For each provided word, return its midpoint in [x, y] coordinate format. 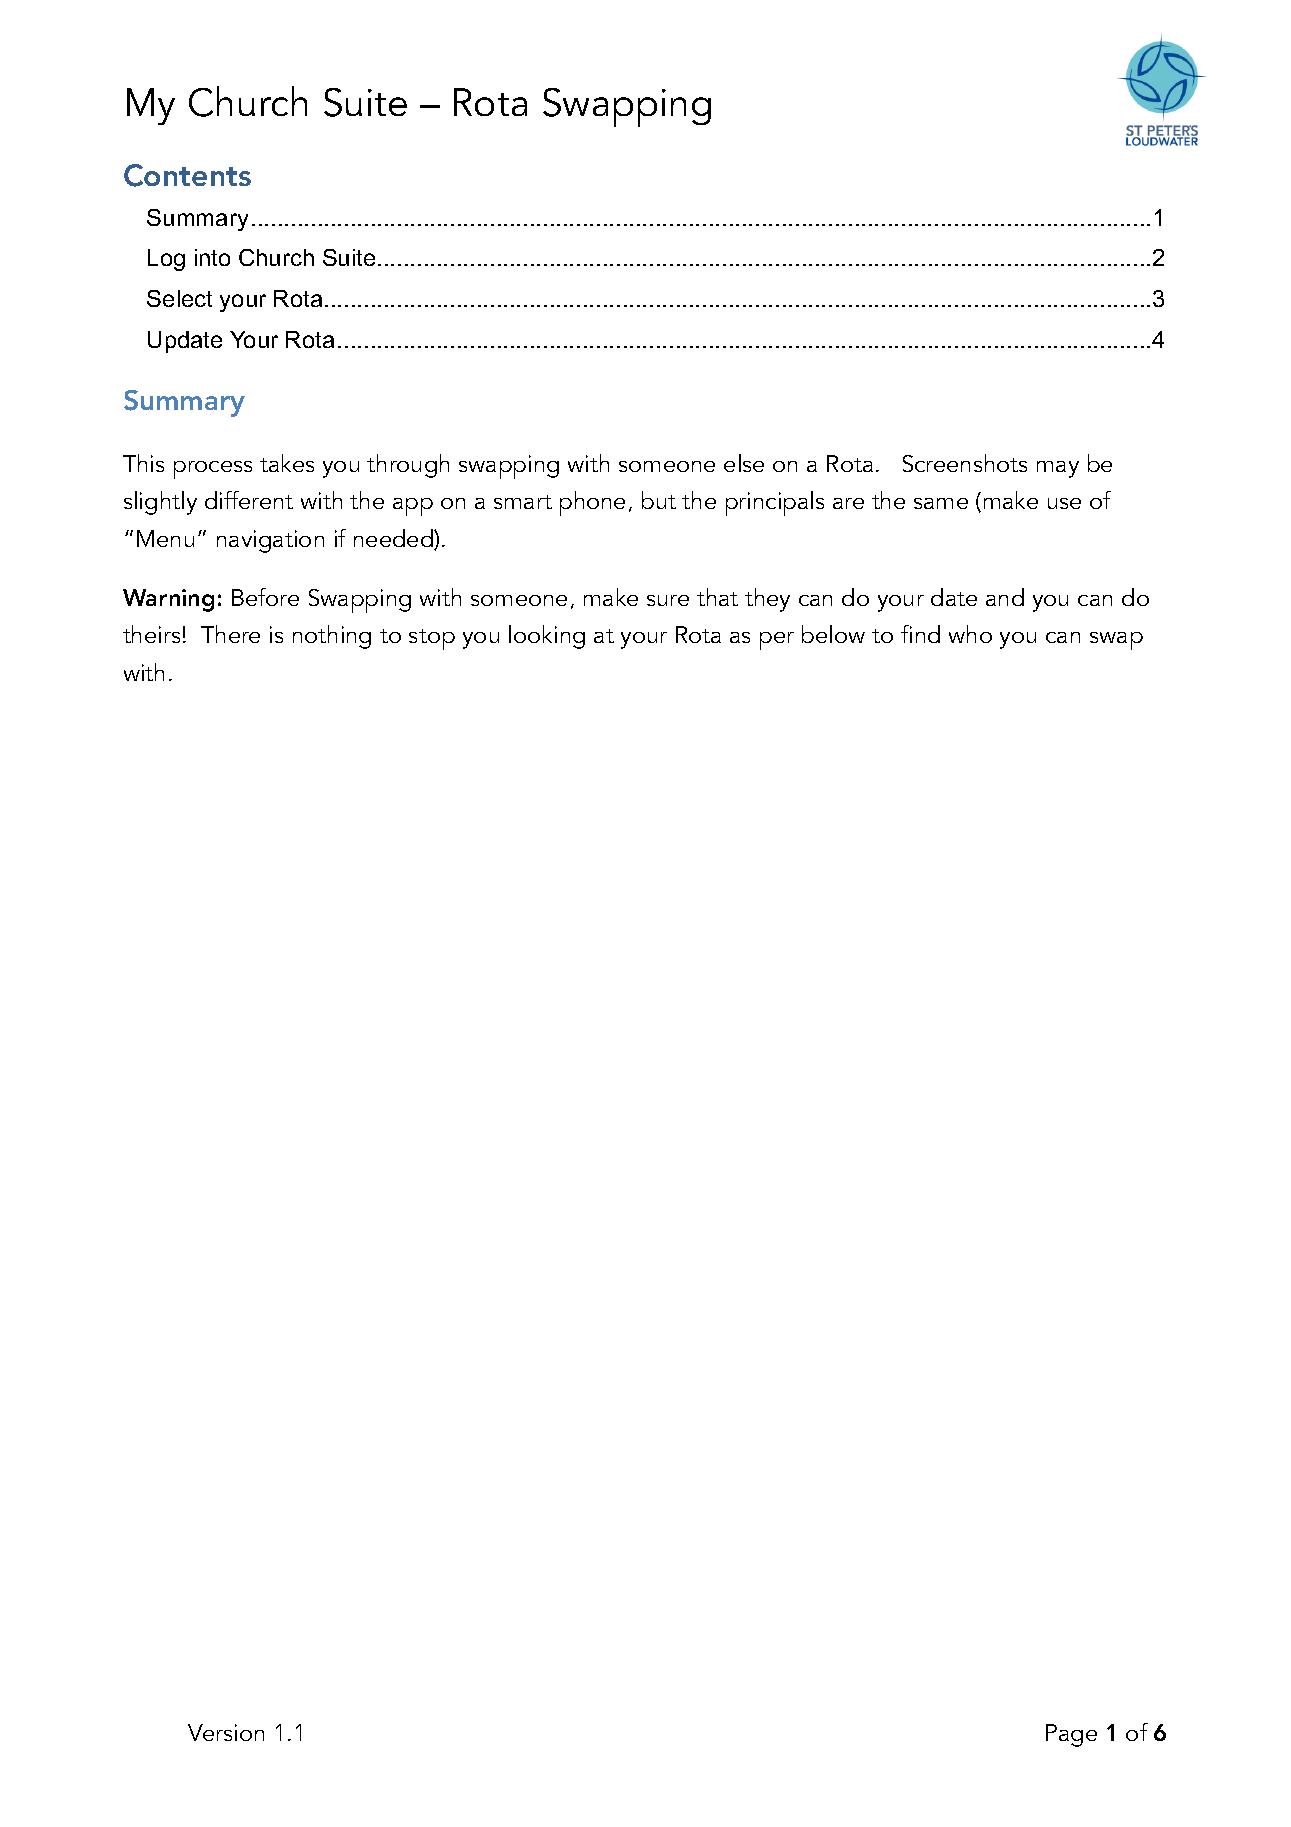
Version [226, 1732]
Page [1071, 1735]
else [744, 463]
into [212, 257]
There [230, 634]
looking [547, 637]
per [777, 641]
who [970, 634]
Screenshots [965, 463]
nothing [332, 637]
